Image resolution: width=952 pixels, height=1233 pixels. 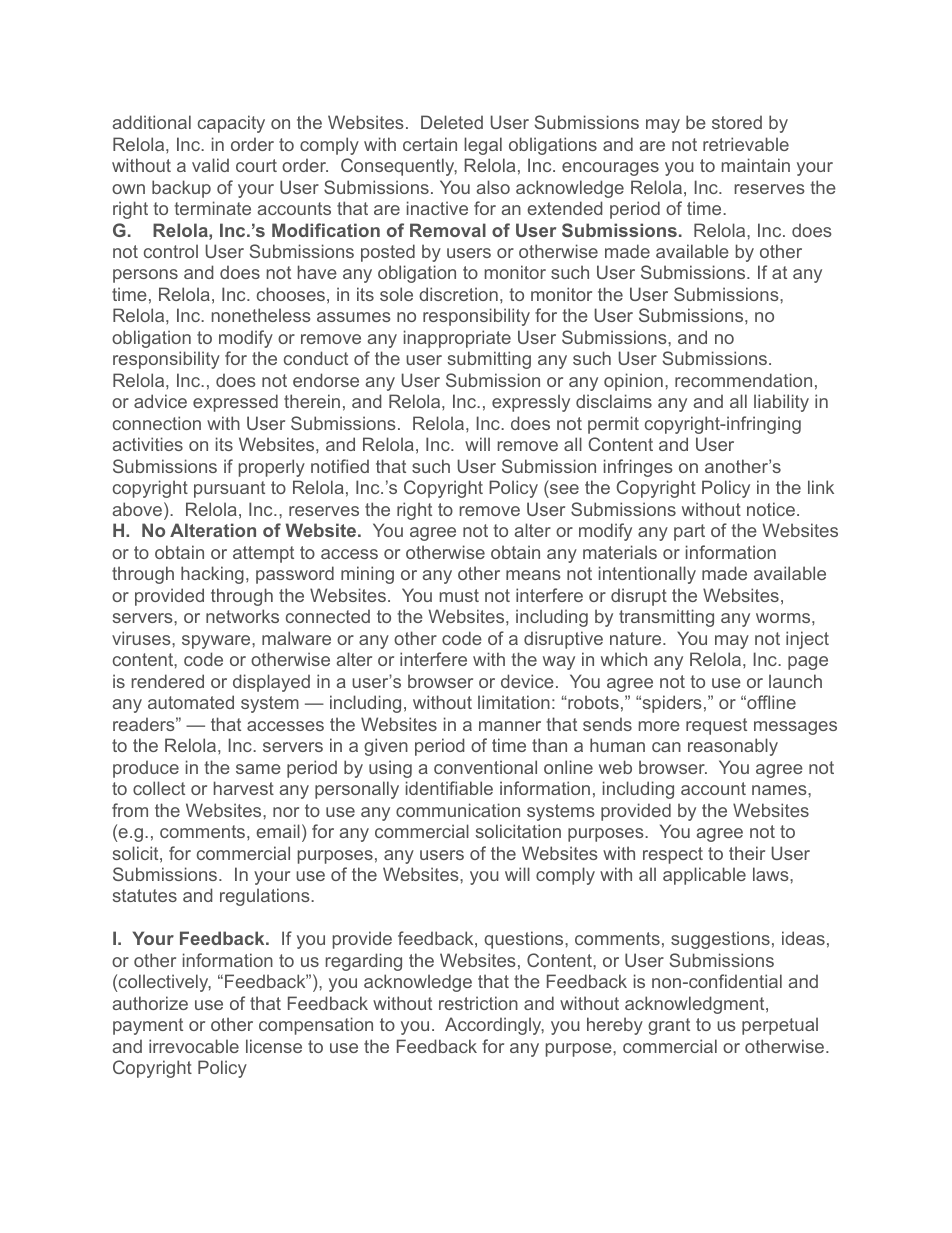 What do you see at coordinates (494, 1026) in the page?
I see `Accordingly` at bounding box center [494, 1026].
